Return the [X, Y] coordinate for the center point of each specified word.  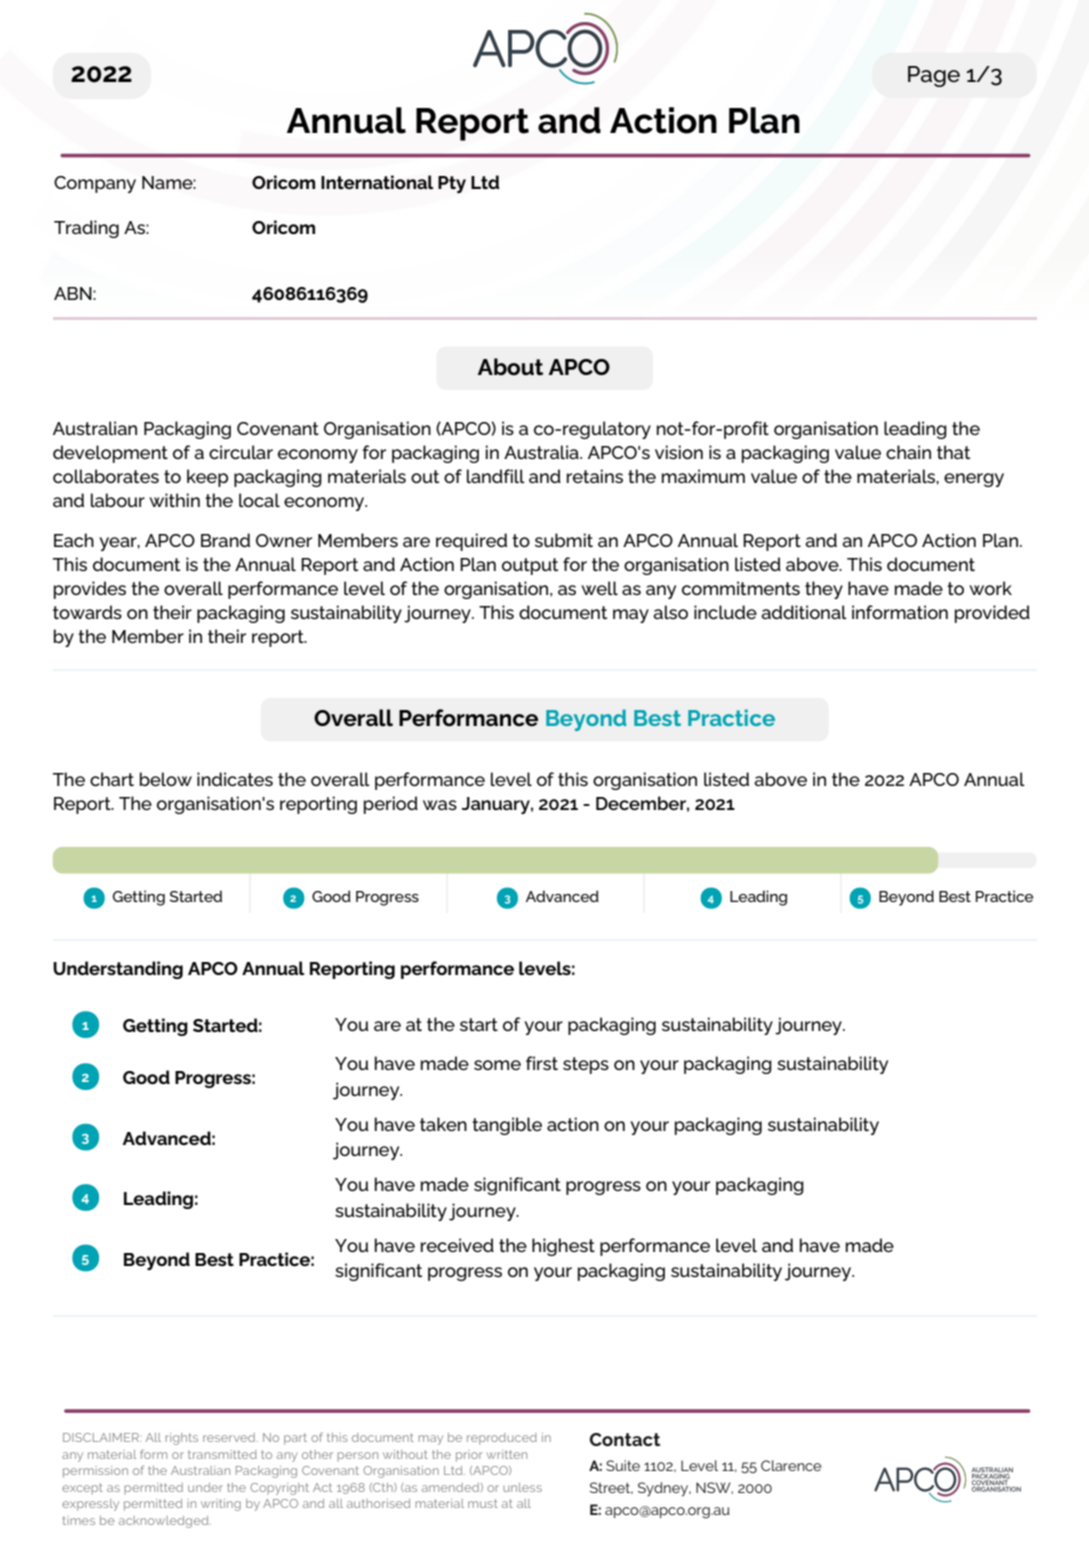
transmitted [222, 1454]
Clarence [791, 1465]
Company [95, 184]
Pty [452, 184]
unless [522, 1487]
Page [934, 76]
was [440, 805]
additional [804, 612]
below [166, 779]
